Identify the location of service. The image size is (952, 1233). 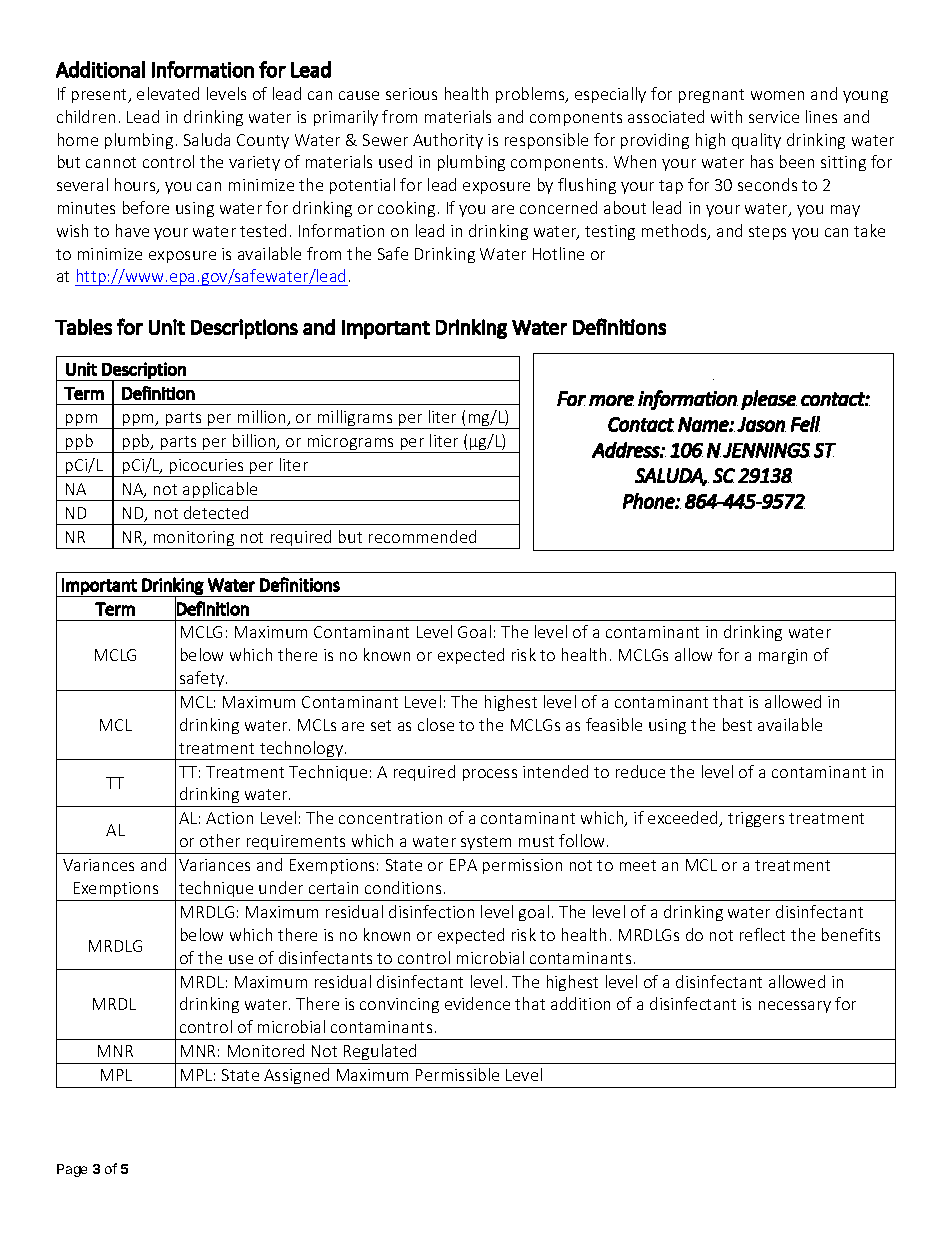
(774, 117).
